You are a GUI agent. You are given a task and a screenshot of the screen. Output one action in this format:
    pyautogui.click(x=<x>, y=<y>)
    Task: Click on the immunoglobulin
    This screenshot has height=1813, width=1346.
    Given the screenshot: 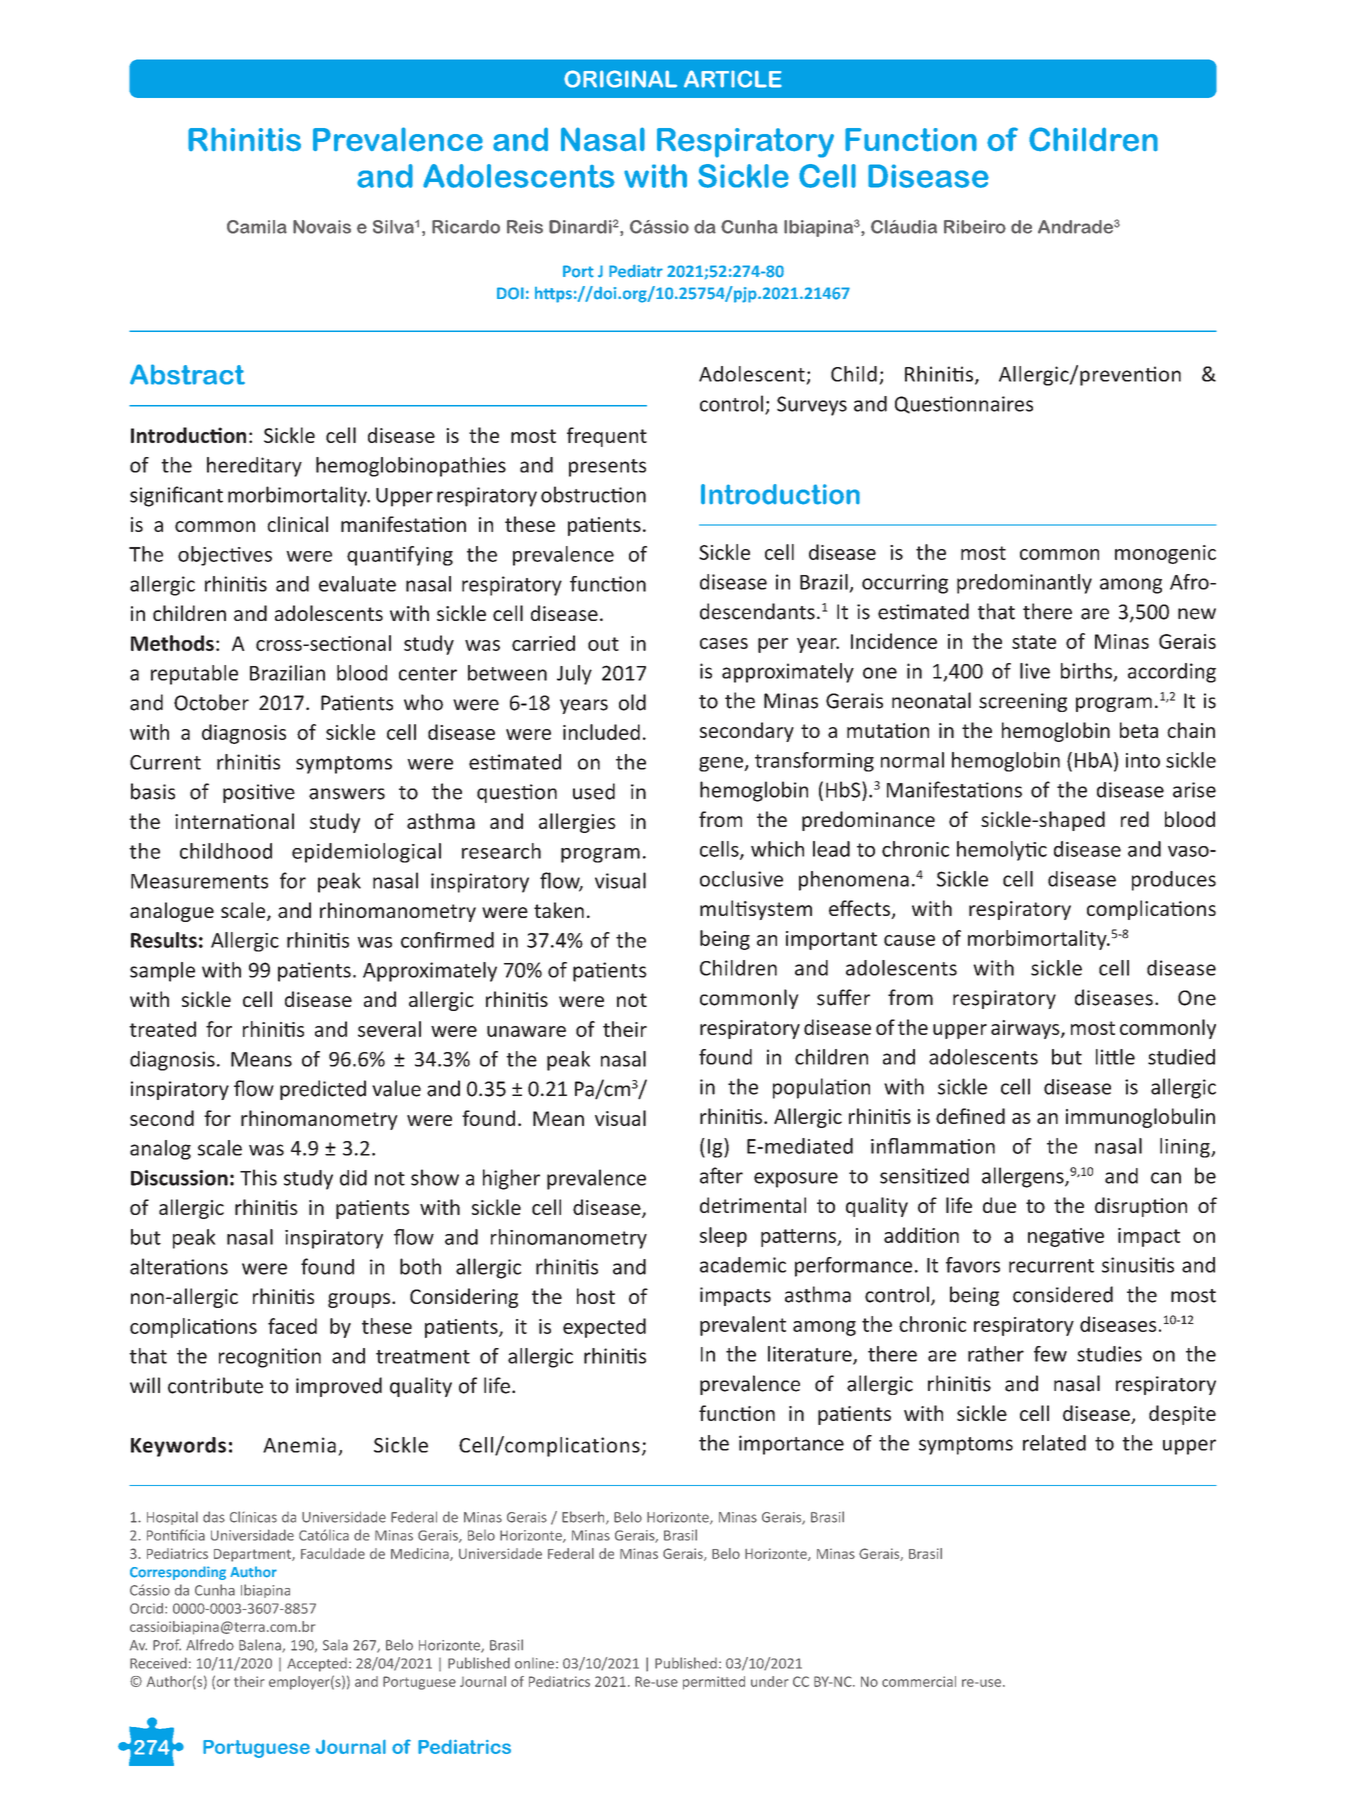 What is the action you would take?
    pyautogui.click(x=1140, y=1118)
